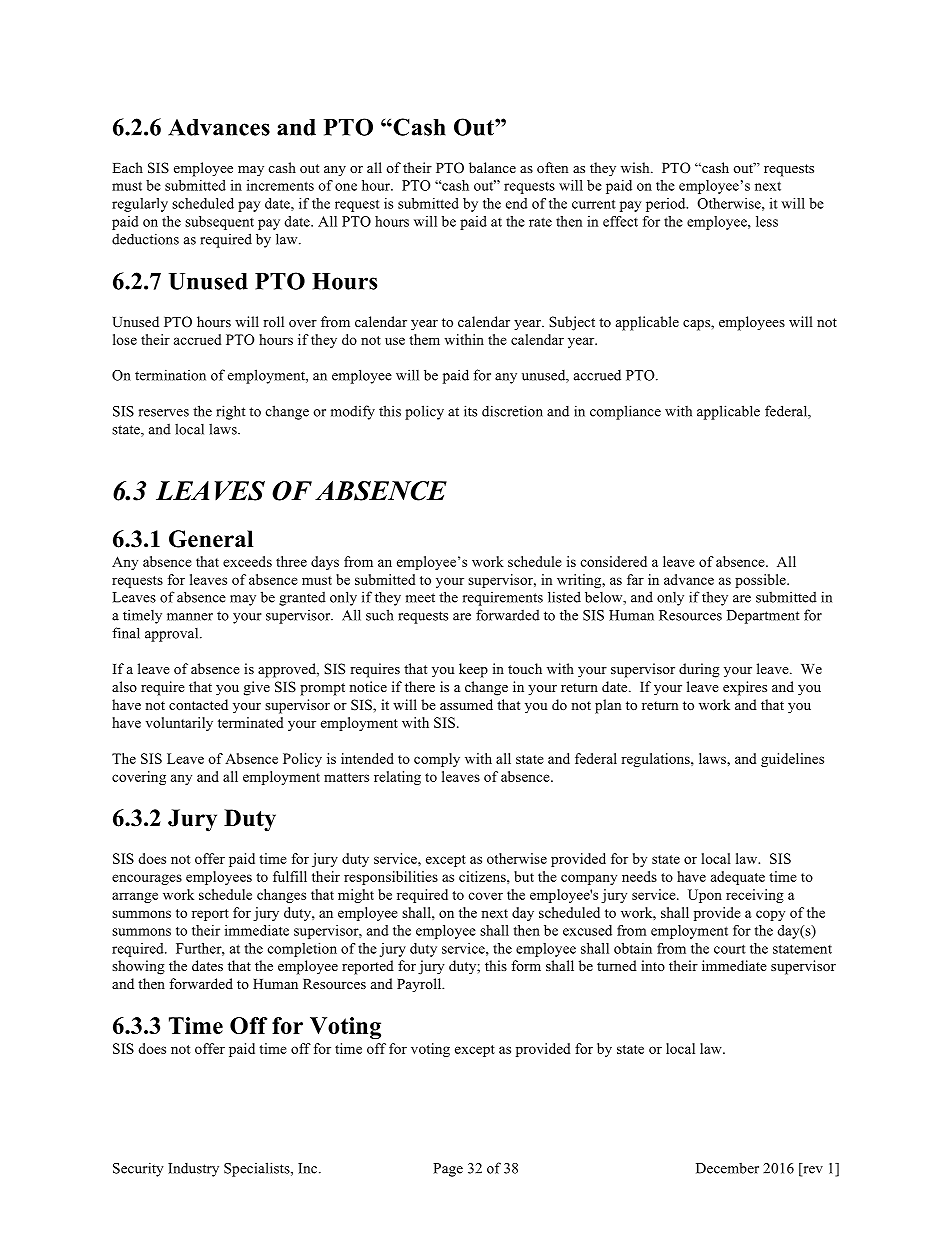 Image resolution: width=952 pixels, height=1233 pixels. What do you see at coordinates (492, 167) in the screenshot?
I see `balance` at bounding box center [492, 167].
